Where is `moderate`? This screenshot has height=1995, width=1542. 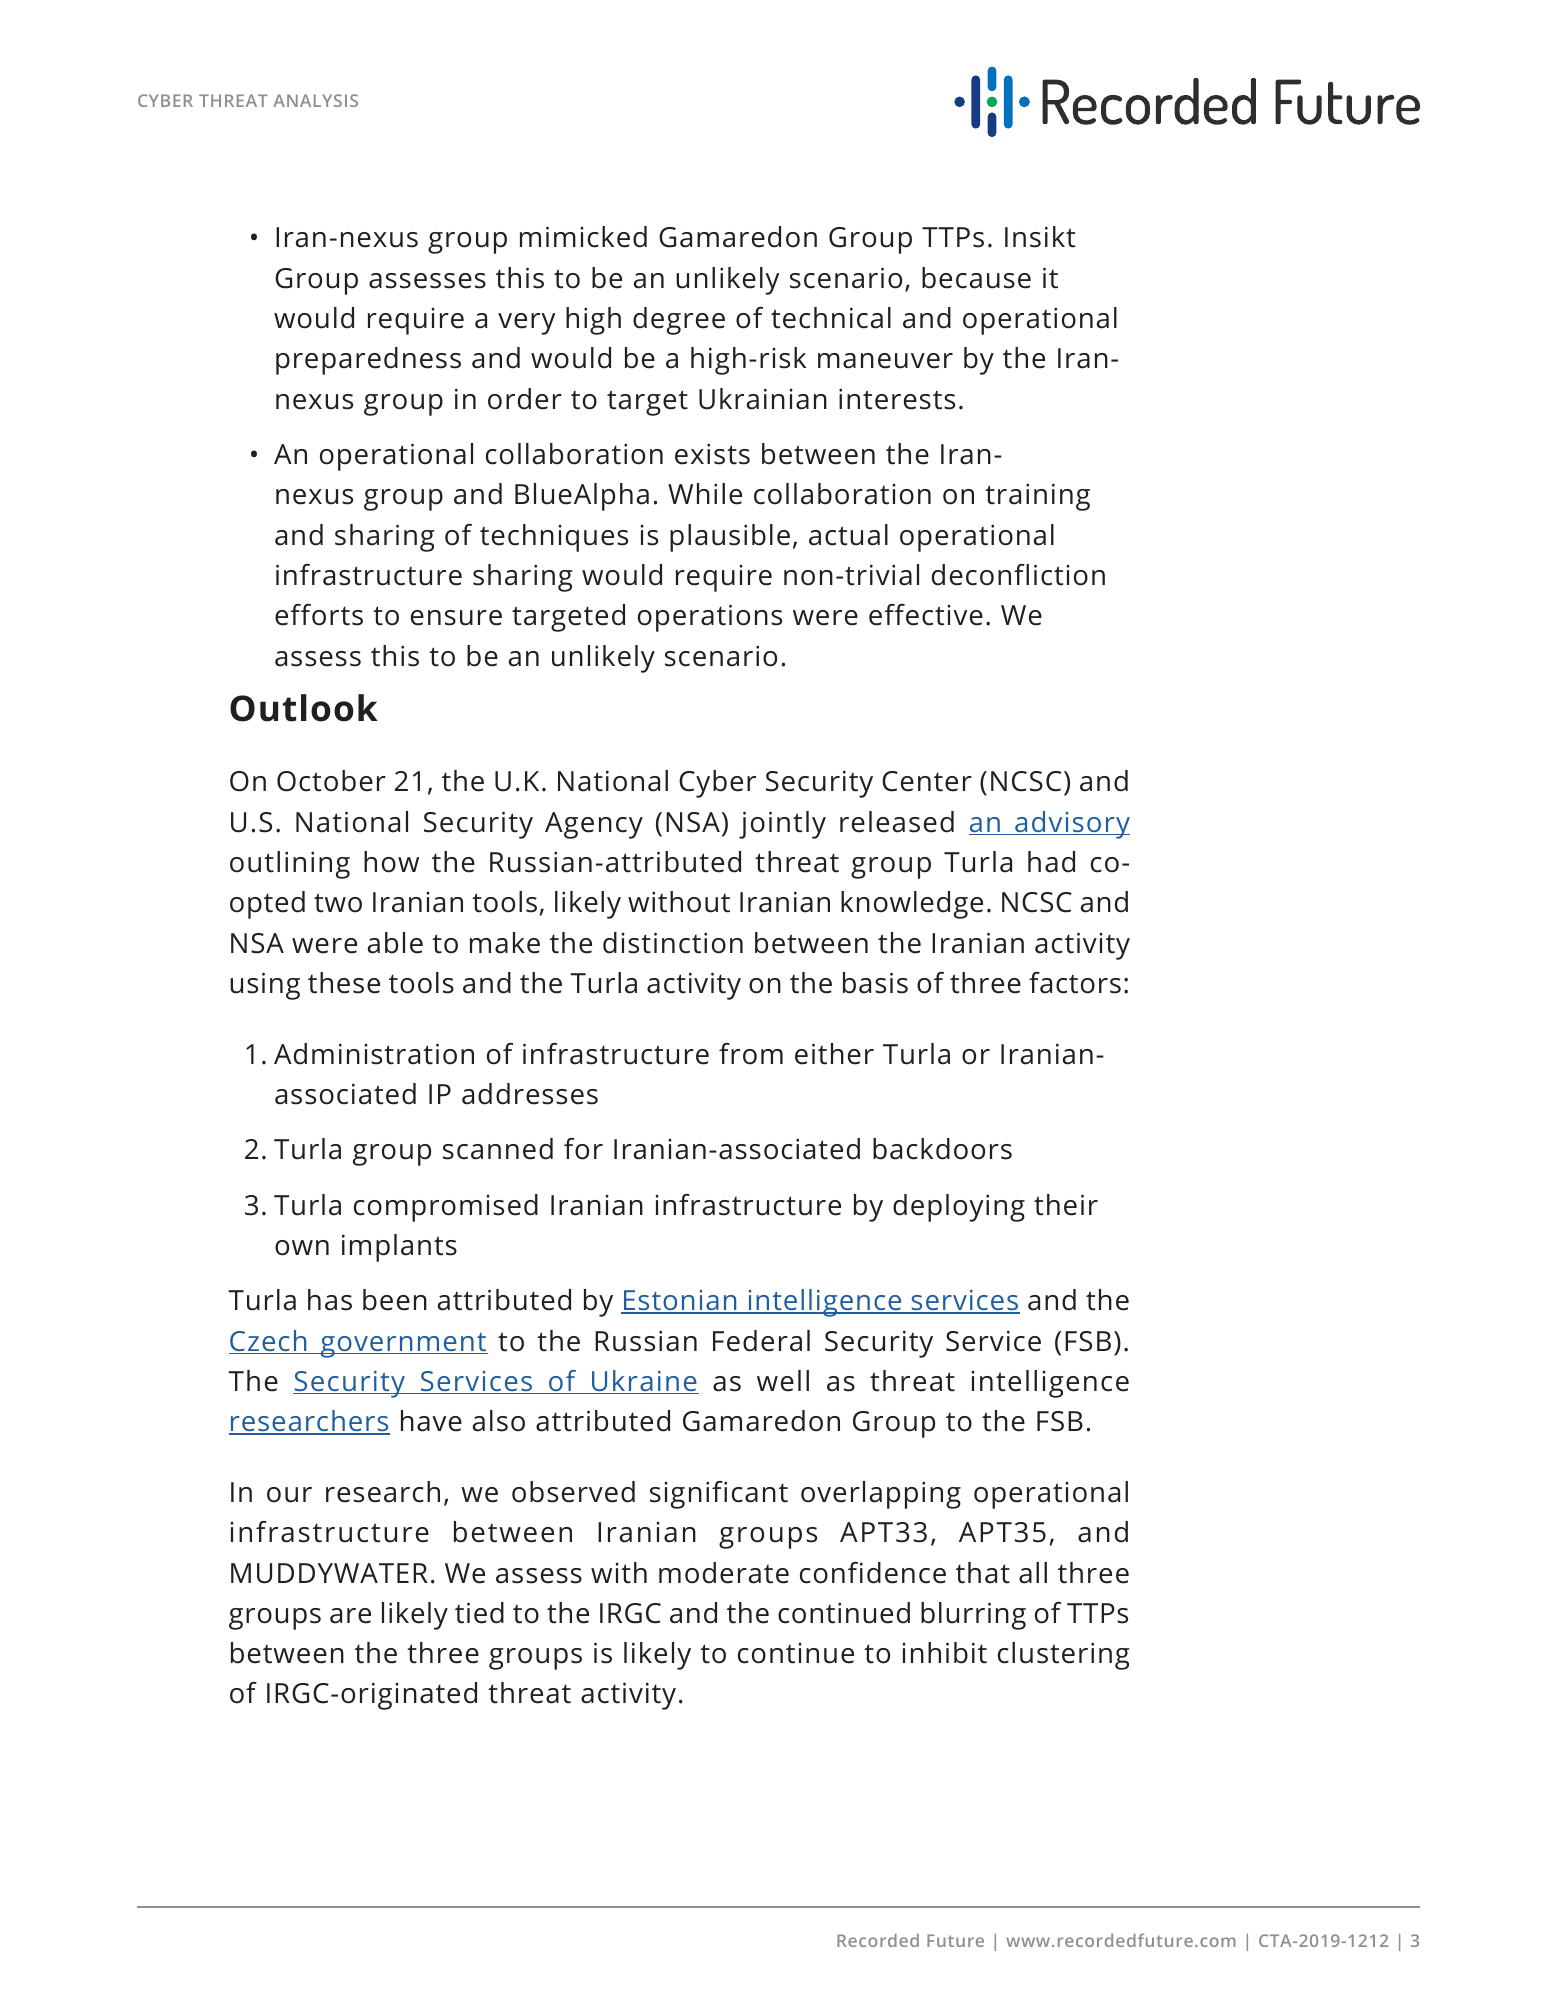 moderate is located at coordinates (724, 1573).
